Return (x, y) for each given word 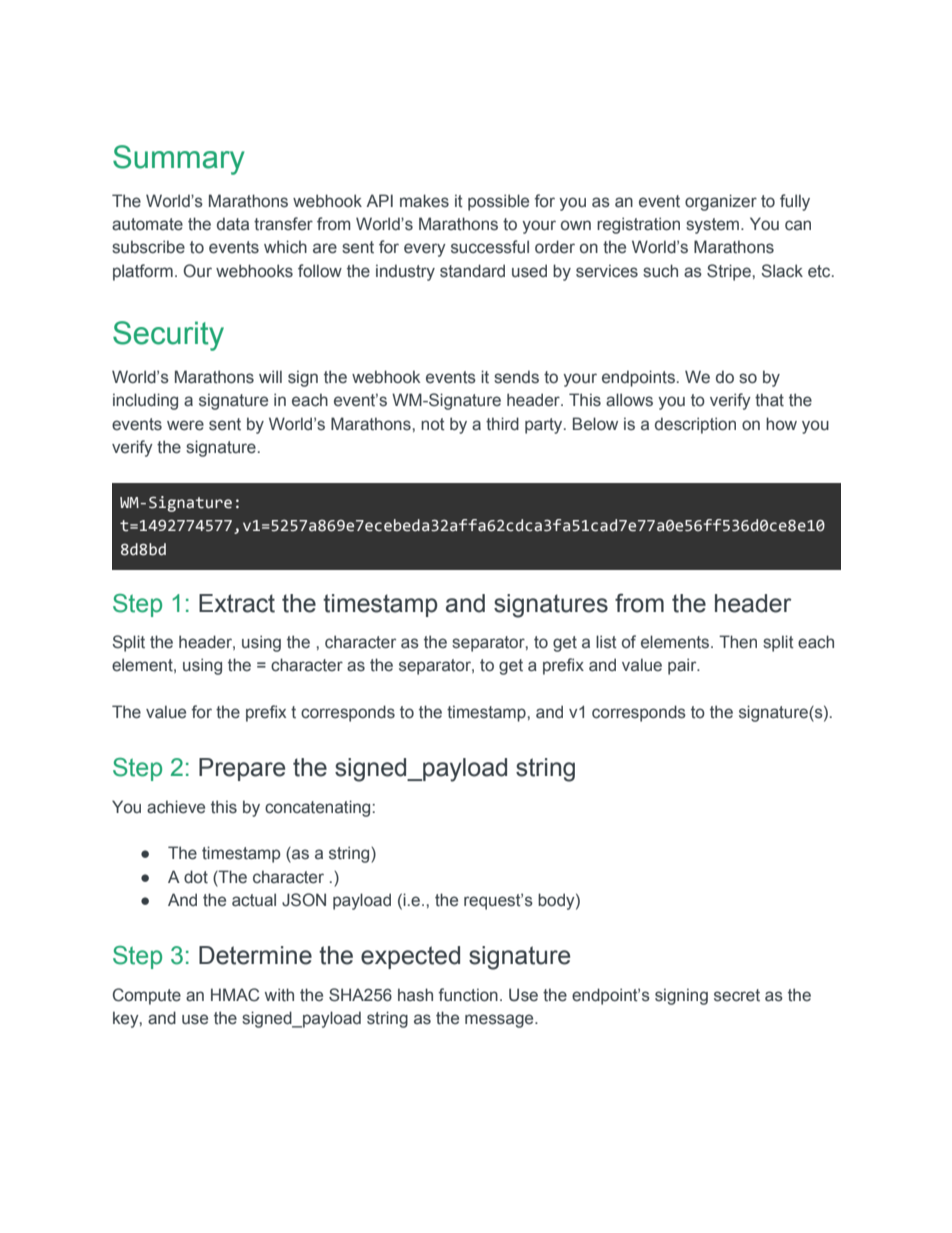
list (606, 642)
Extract (237, 603)
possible (498, 202)
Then (738, 642)
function (468, 995)
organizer (721, 202)
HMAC (235, 995)
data (233, 224)
